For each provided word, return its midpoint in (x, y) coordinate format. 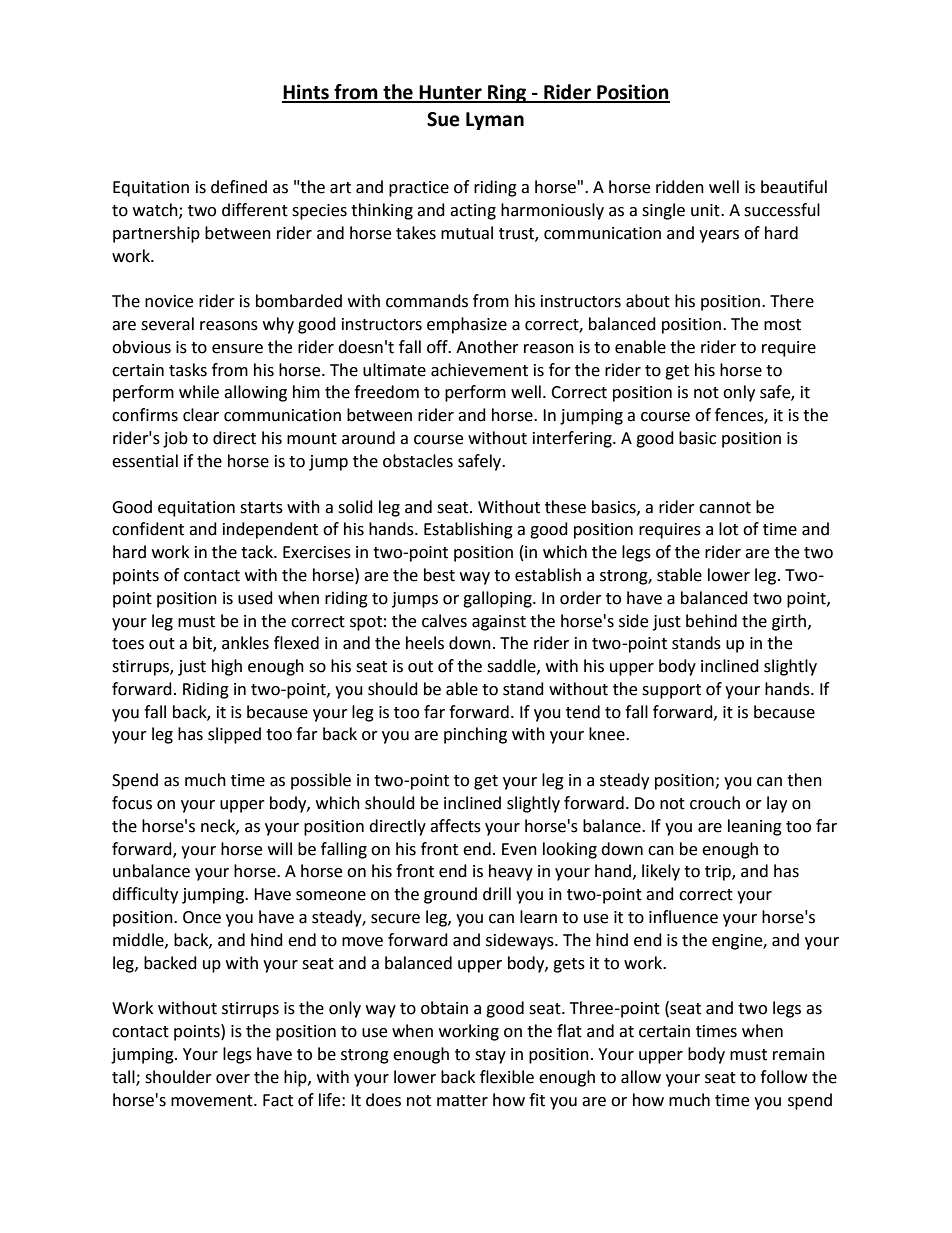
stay (490, 1056)
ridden (680, 187)
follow (783, 1077)
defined (239, 187)
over (233, 1079)
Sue (443, 119)
